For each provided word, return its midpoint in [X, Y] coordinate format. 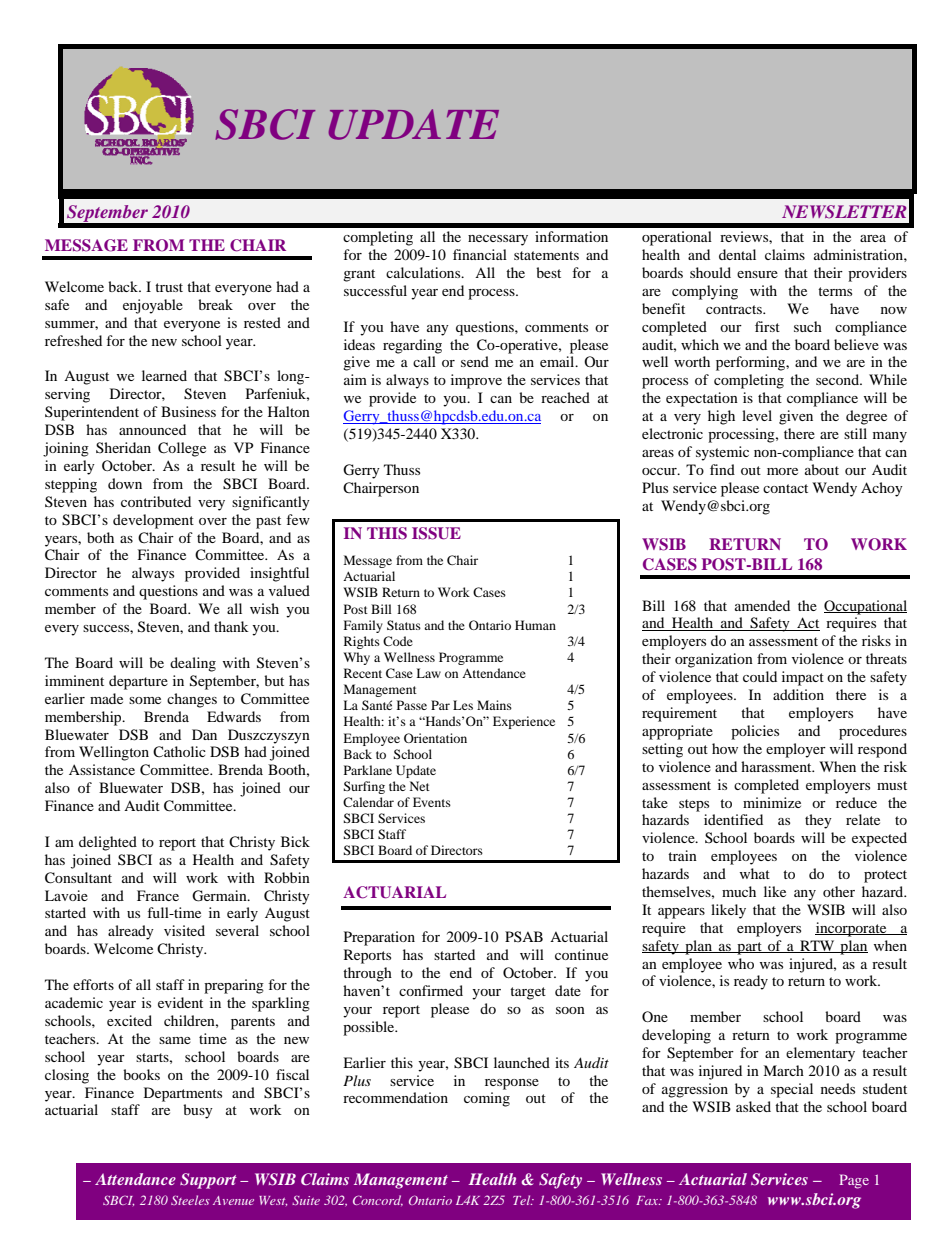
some [145, 700]
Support [208, 1181]
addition [798, 694]
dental [737, 254]
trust [169, 287]
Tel [523, 1200]
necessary [498, 240]
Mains [494, 705]
